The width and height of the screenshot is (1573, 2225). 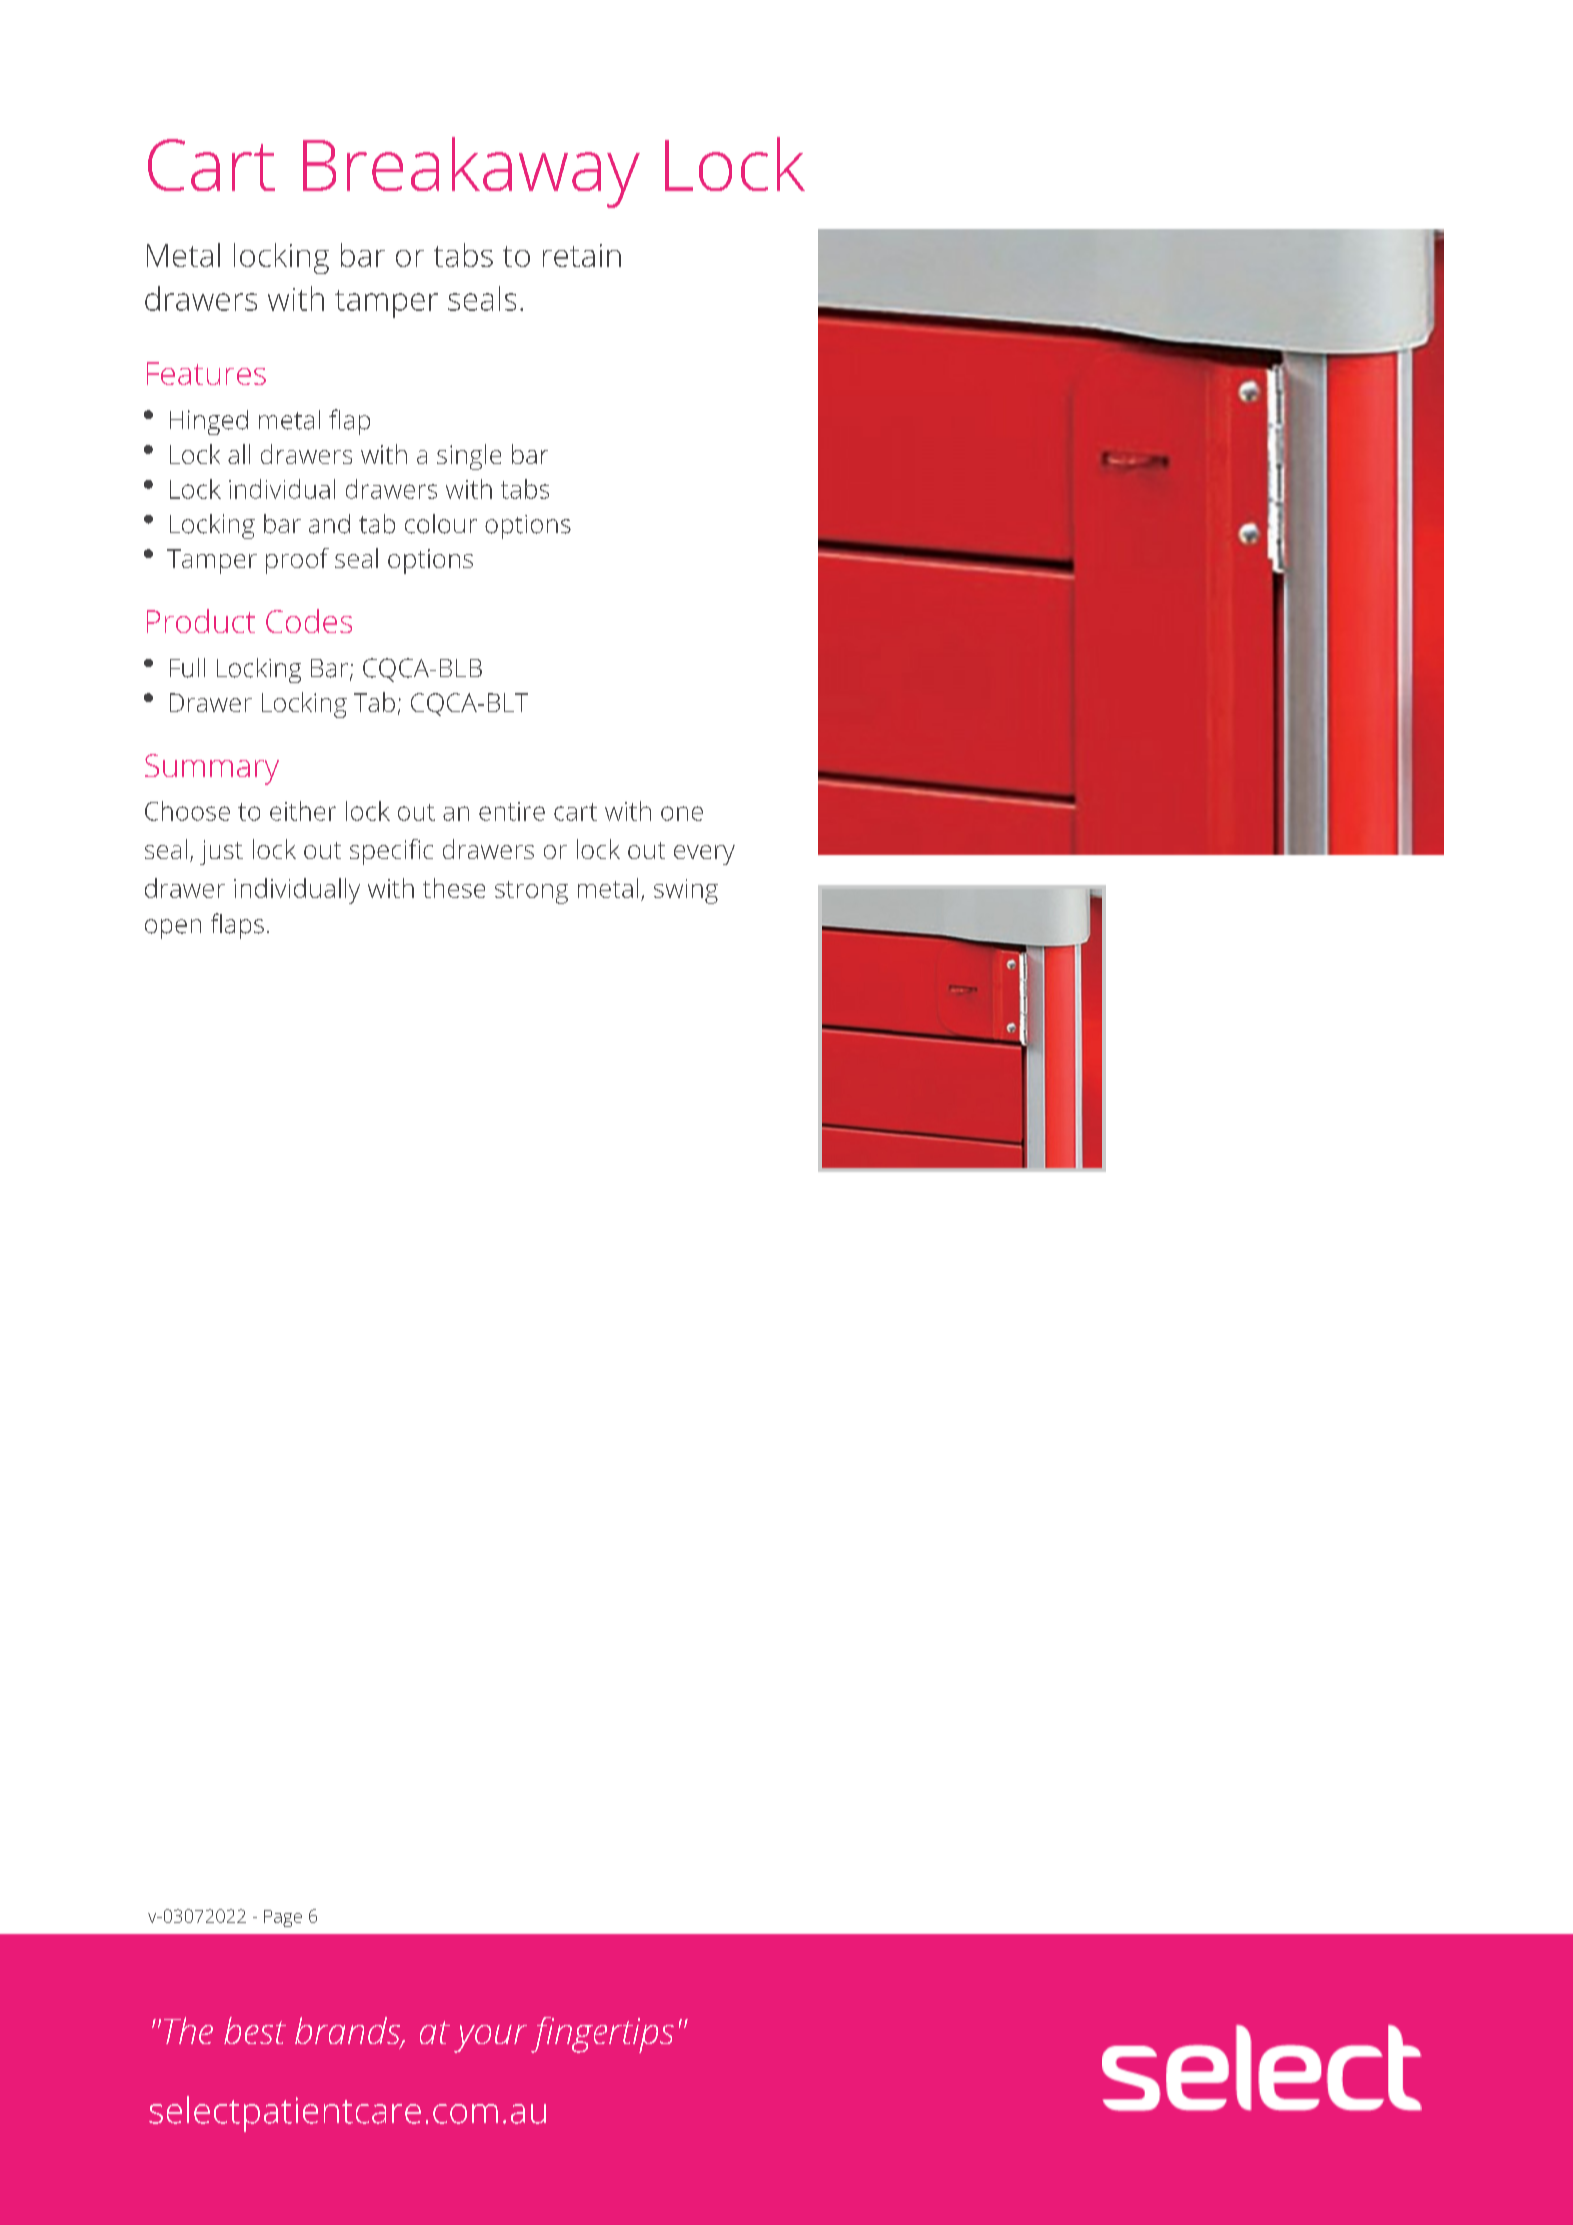 What do you see at coordinates (454, 888) in the screenshot?
I see `these` at bounding box center [454, 888].
